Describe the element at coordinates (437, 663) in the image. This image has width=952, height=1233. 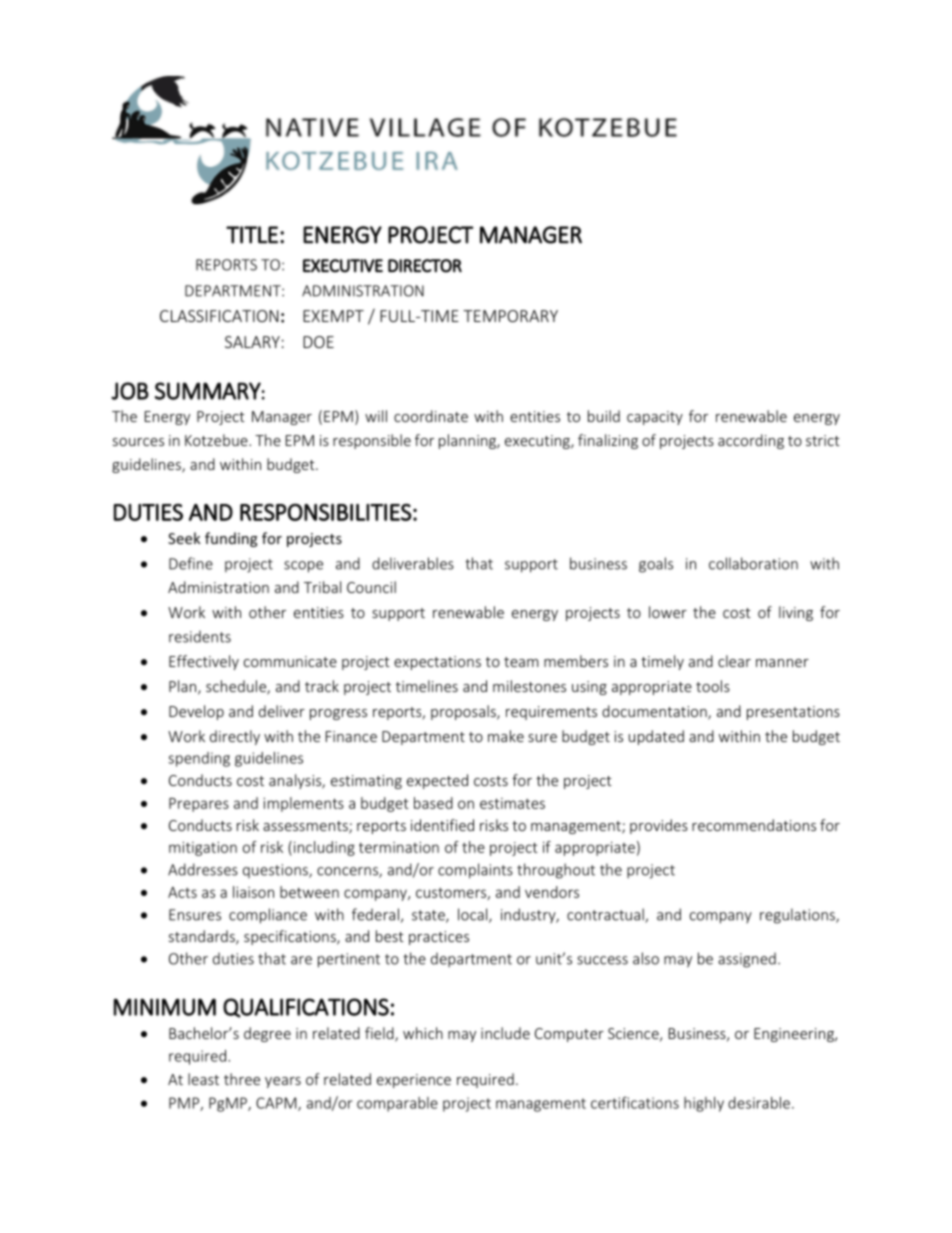
I see `expectations` at that location.
